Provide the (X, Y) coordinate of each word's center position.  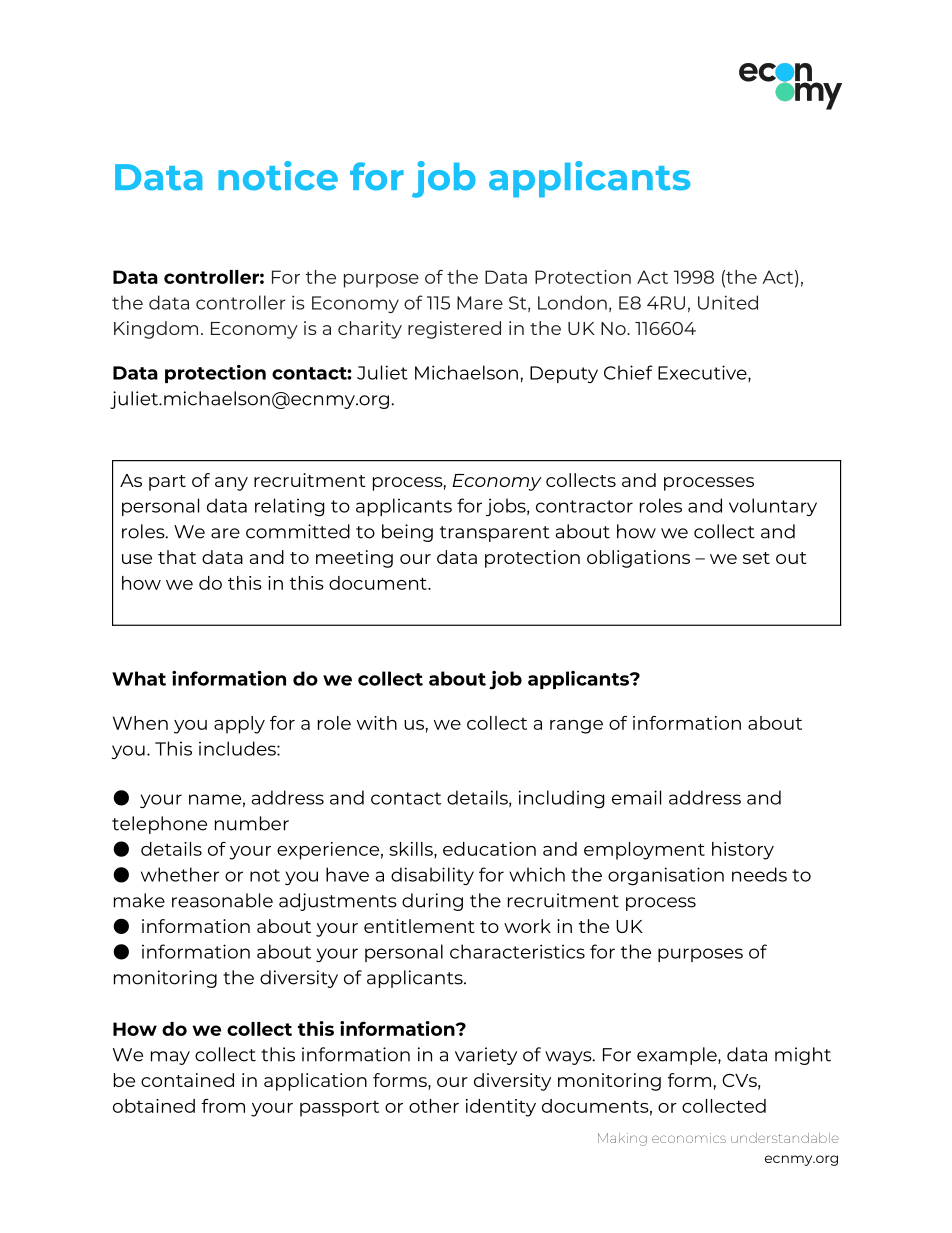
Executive (703, 373)
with (377, 723)
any (231, 484)
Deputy (564, 374)
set (756, 558)
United (728, 302)
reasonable (222, 900)
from (223, 1106)
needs (759, 874)
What (139, 678)
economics (689, 1138)
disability (432, 876)
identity (501, 1108)
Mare (480, 303)
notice (278, 176)
